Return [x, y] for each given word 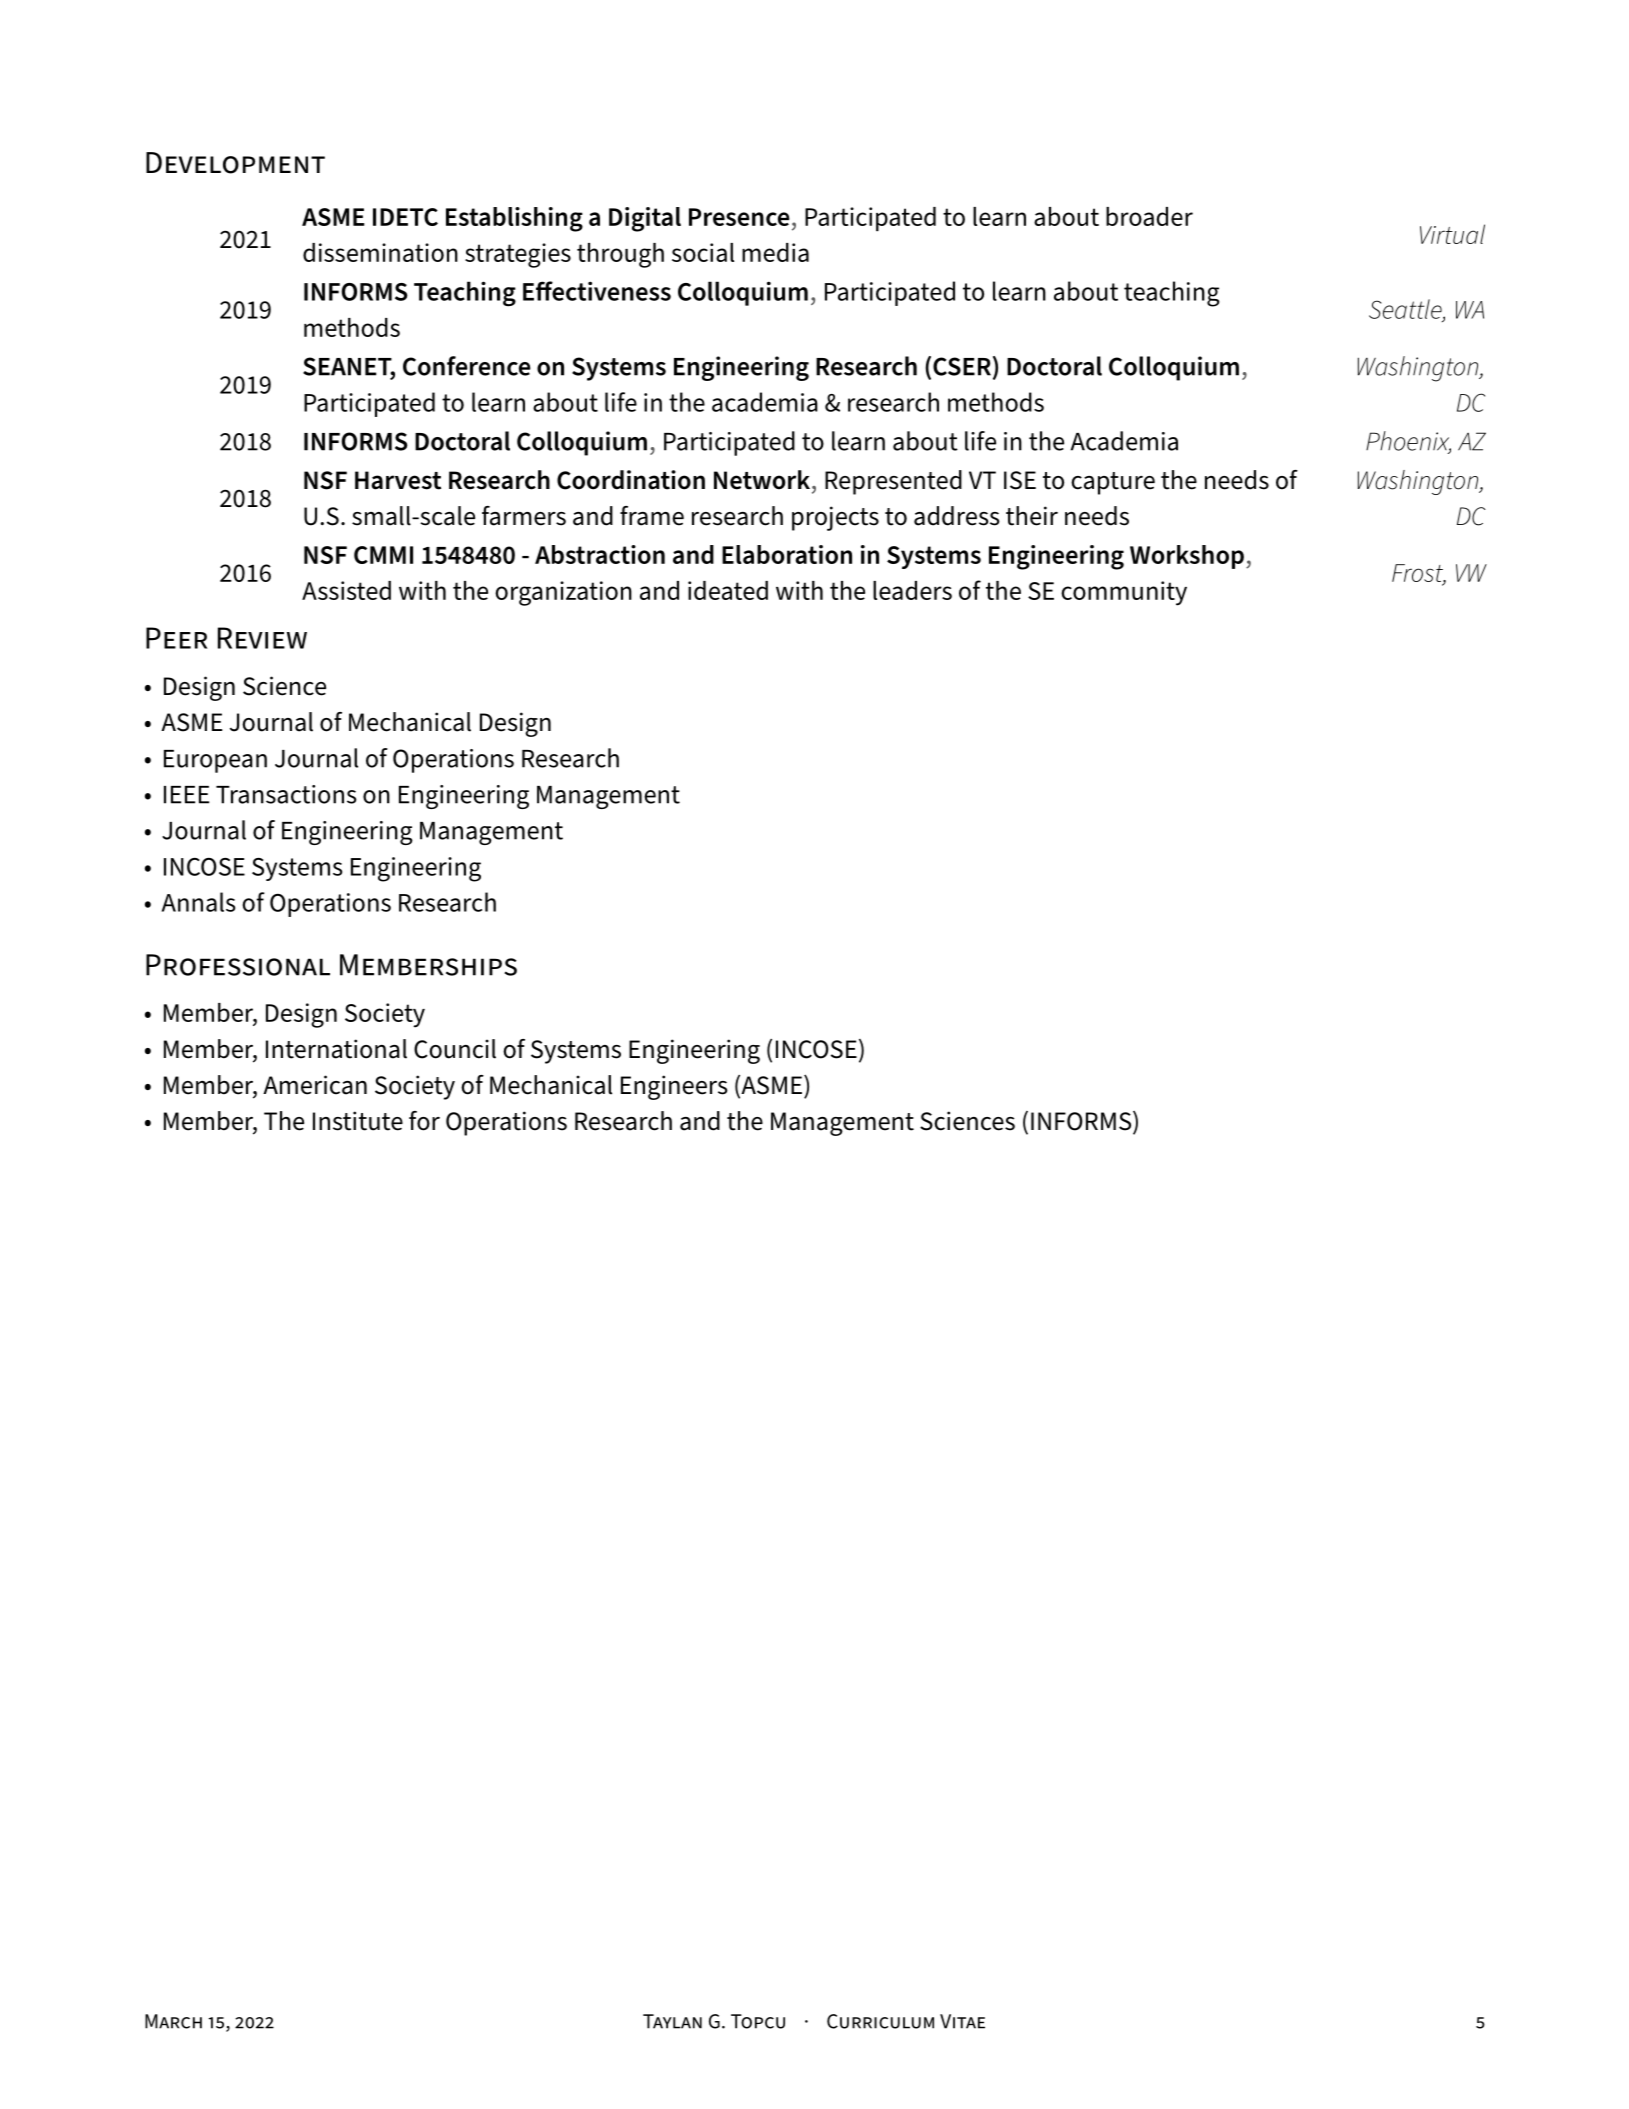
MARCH [173, 2021]
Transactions [286, 794]
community [1124, 593]
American [315, 1085]
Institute [358, 1121]
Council [455, 1049]
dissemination [380, 252]
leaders [912, 590]
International [336, 1049]
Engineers [674, 1087]
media [775, 252]
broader [1149, 216]
